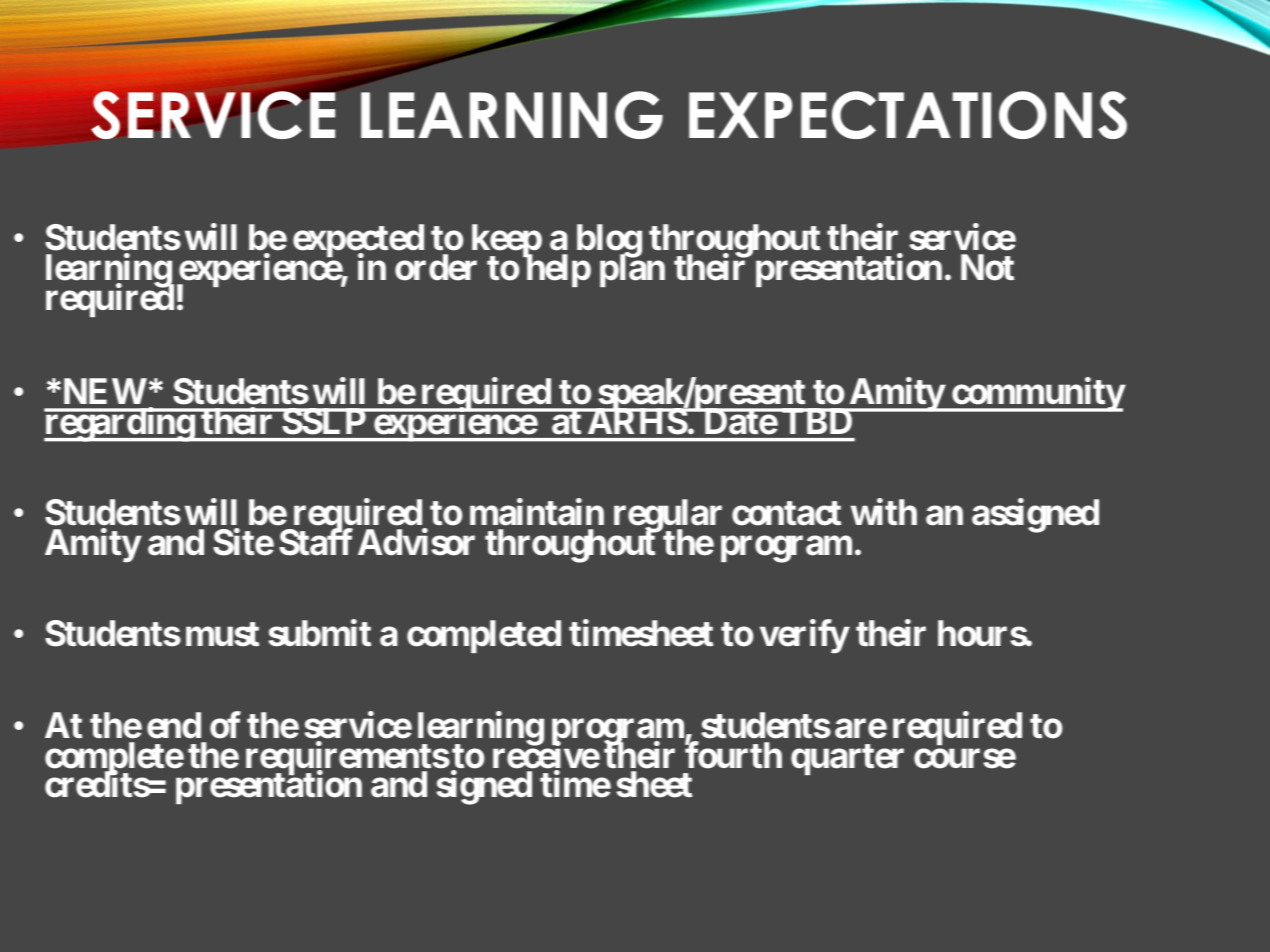  I want to click on blog, so click(609, 242).
